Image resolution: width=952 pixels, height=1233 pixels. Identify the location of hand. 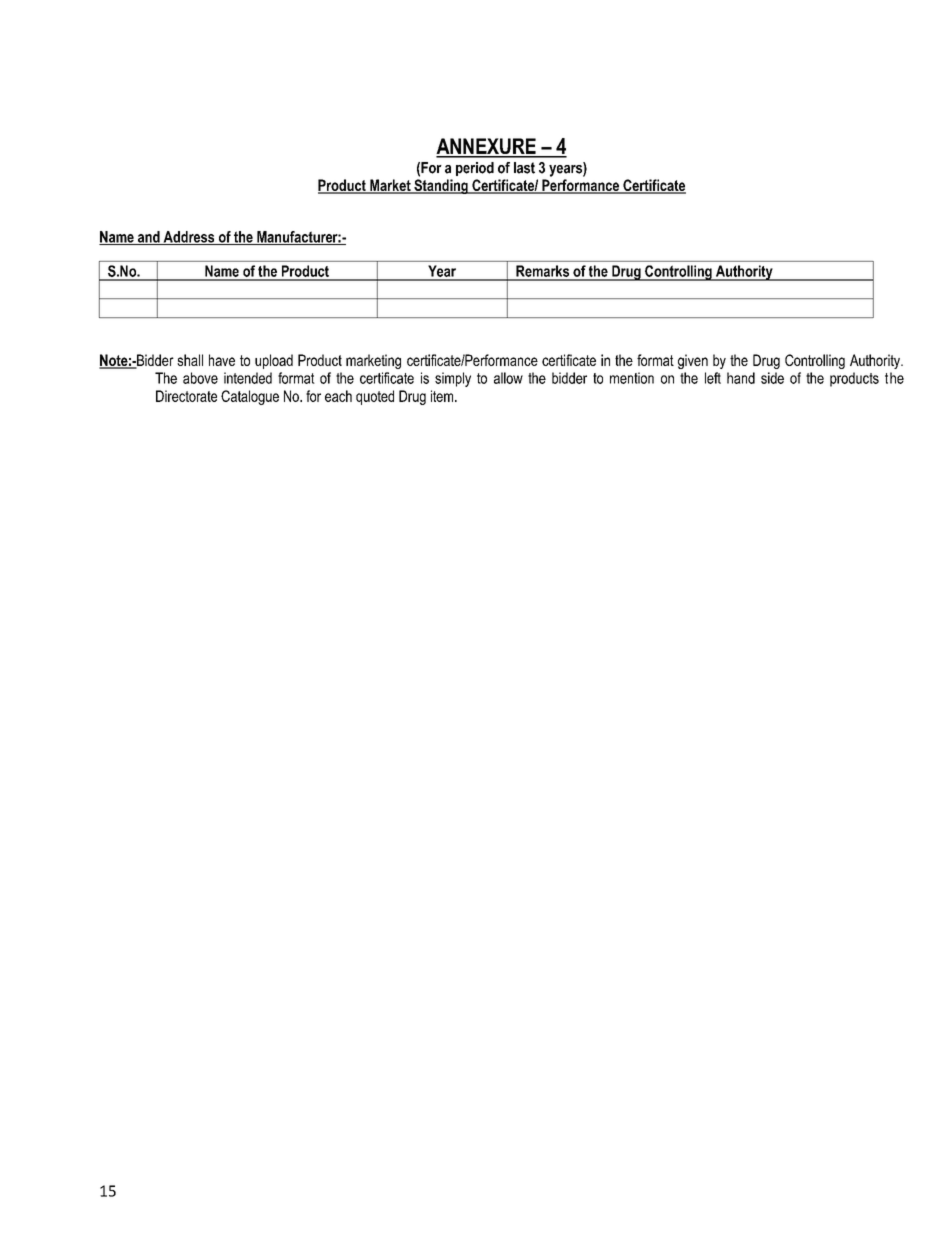
(741, 378).
